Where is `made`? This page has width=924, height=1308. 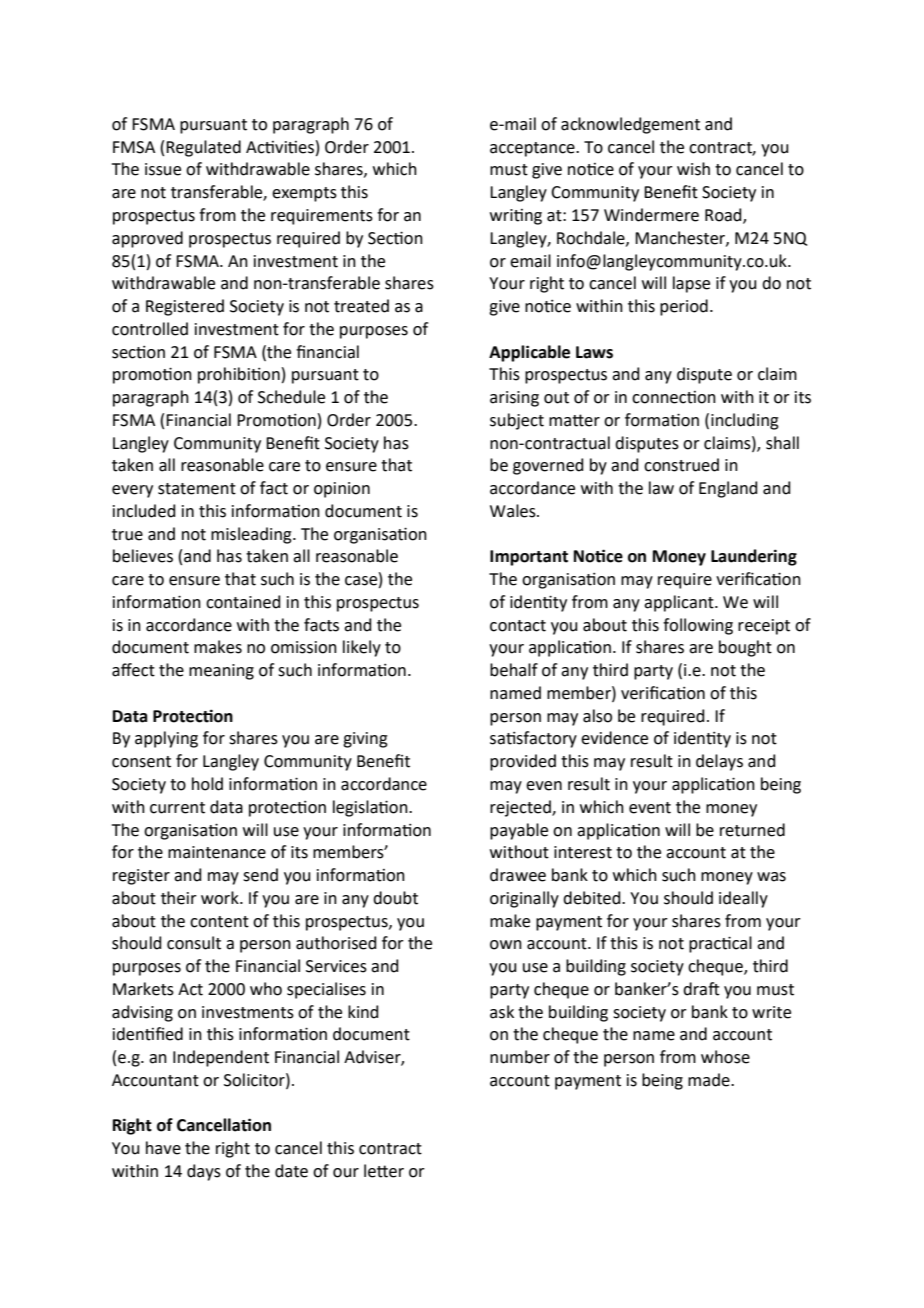 made is located at coordinates (710, 1080).
